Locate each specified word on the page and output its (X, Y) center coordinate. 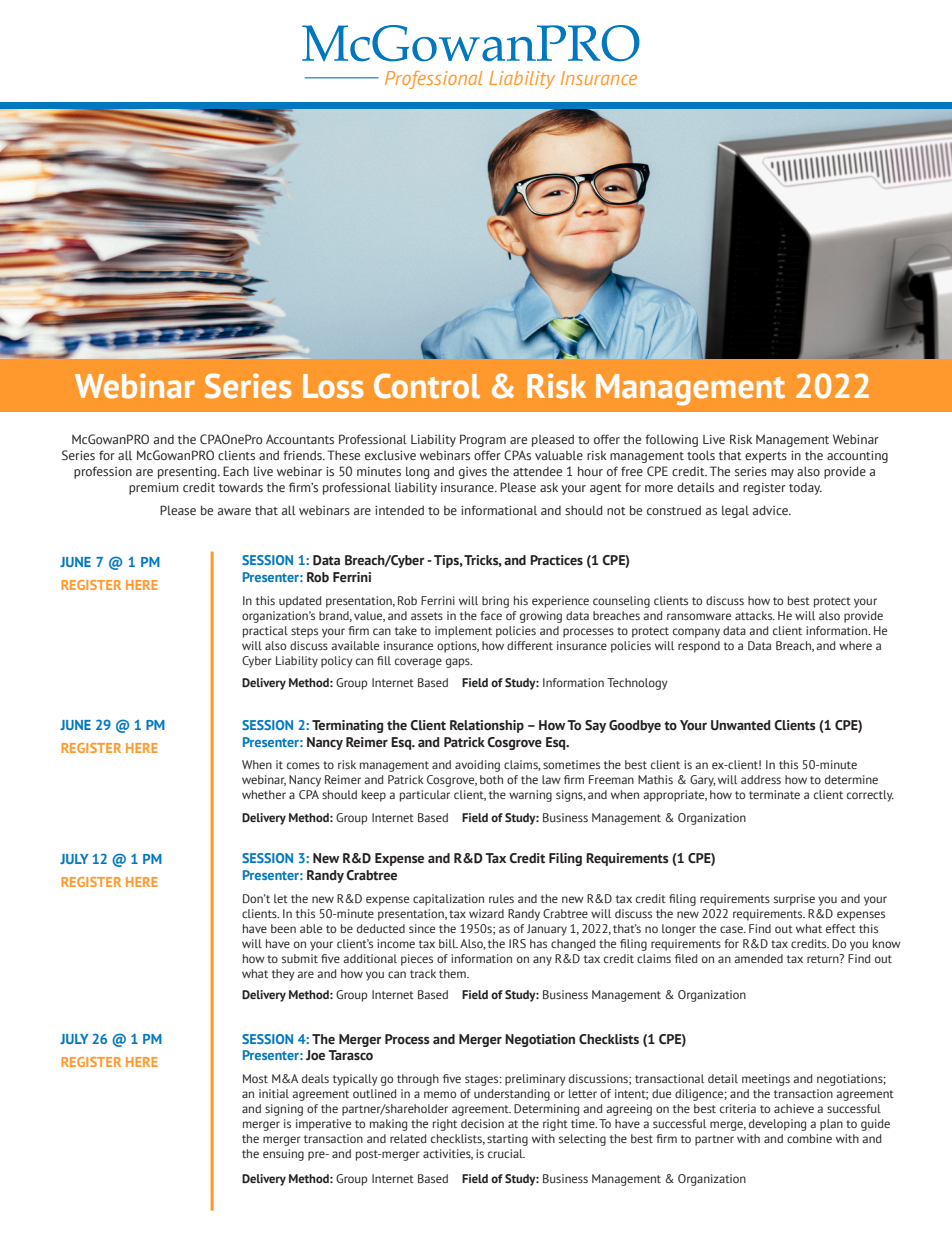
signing (284, 1110)
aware (234, 511)
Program (483, 440)
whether (264, 794)
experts (766, 457)
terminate (774, 794)
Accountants (300, 439)
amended (758, 958)
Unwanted (741, 725)
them (453, 973)
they (283, 975)
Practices (556, 560)
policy (337, 662)
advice (771, 510)
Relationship (487, 726)
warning (530, 796)
